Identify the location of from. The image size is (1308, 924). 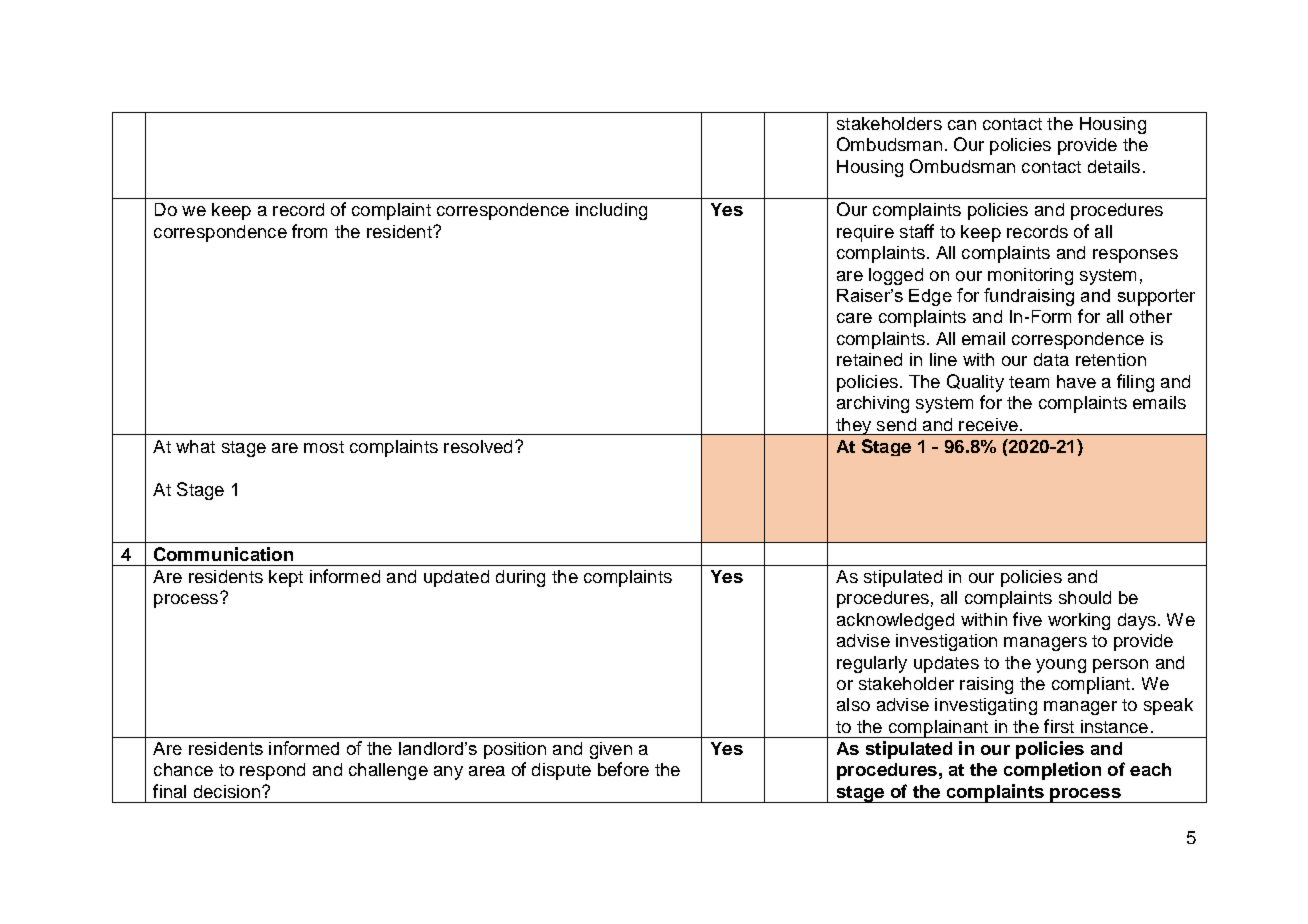
(309, 231).
